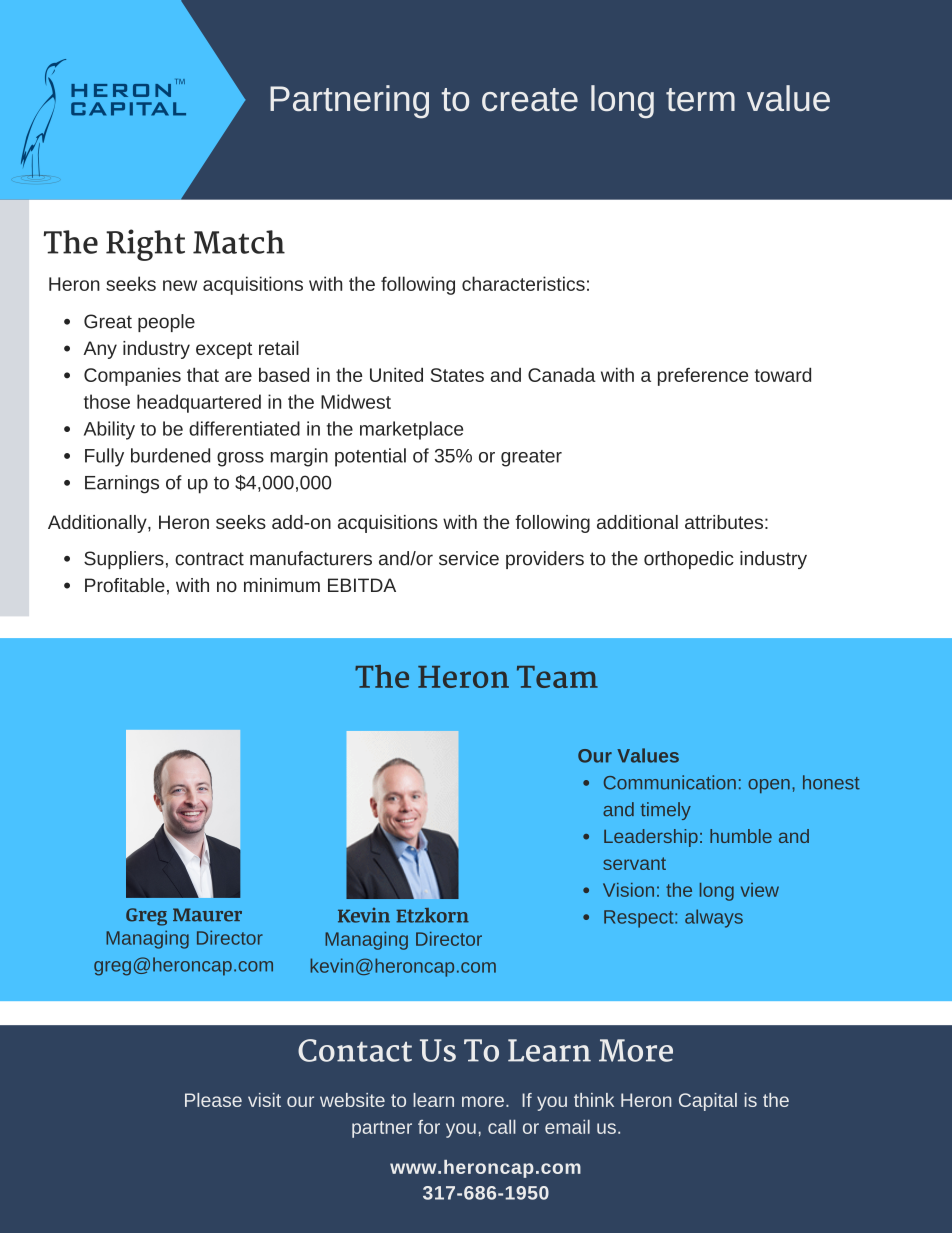 This screenshot has height=1233, width=952. I want to click on term, so click(700, 99).
